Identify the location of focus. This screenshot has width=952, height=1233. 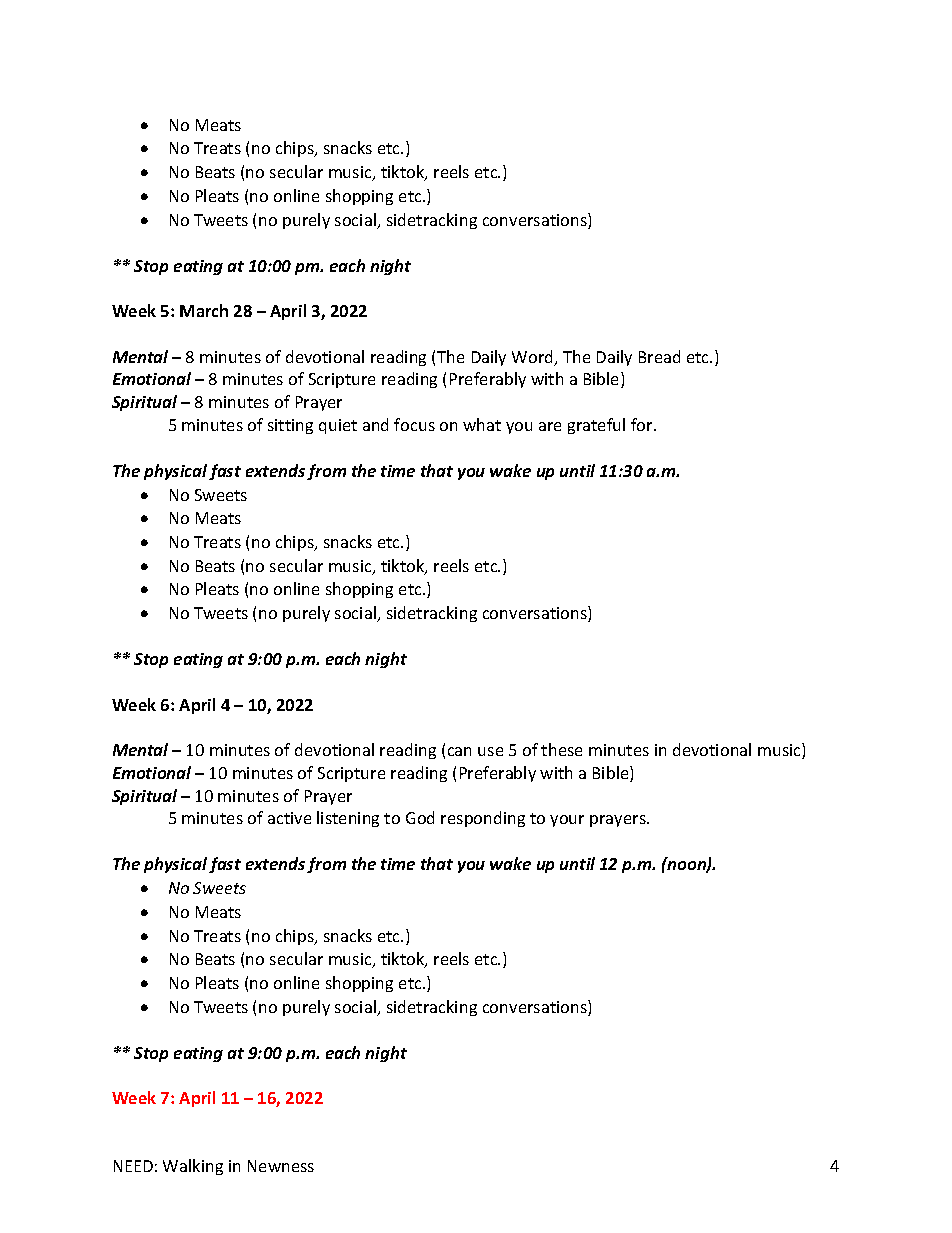
(414, 424).
